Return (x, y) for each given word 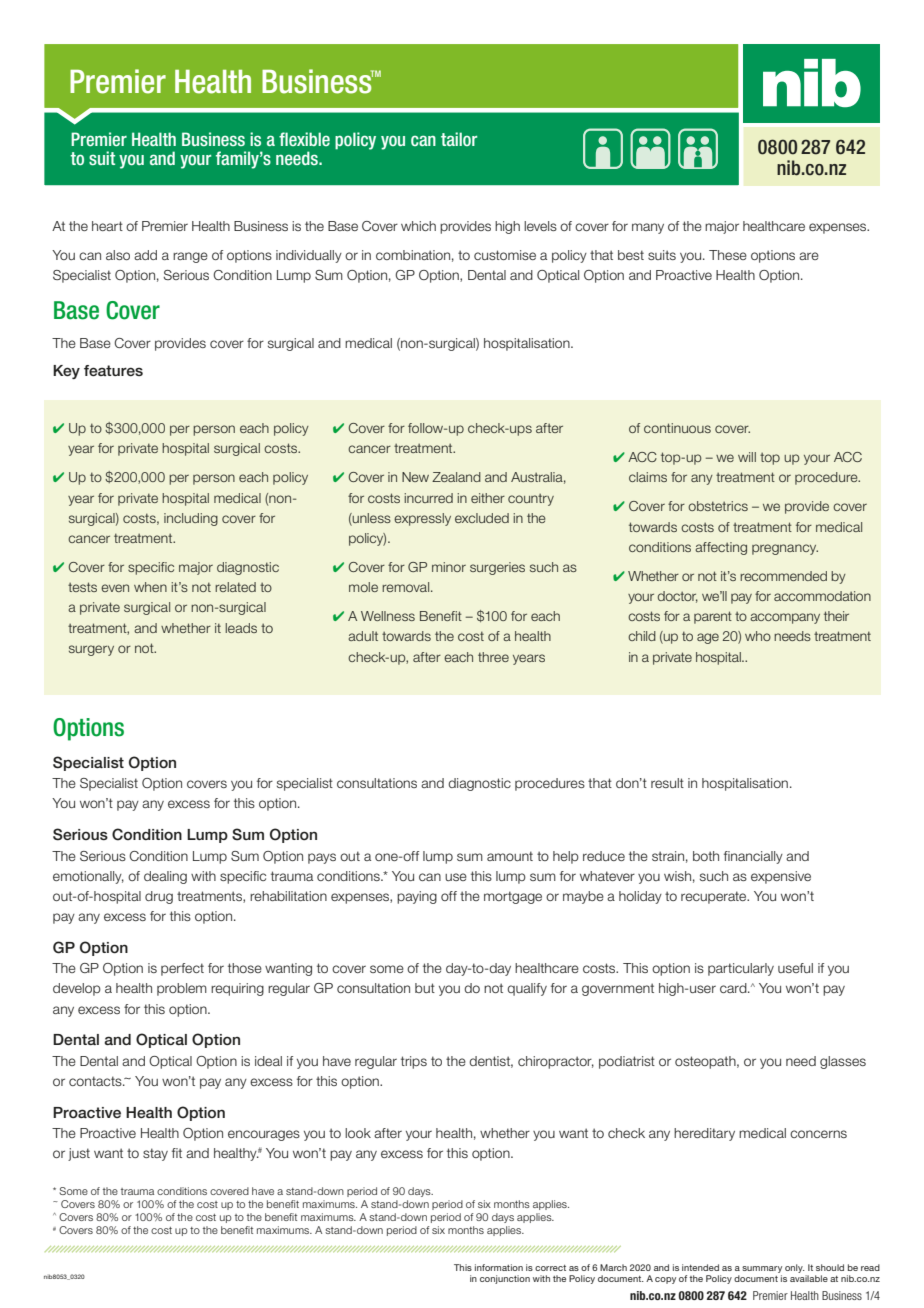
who (758, 636)
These (728, 255)
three (493, 657)
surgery (91, 650)
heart (107, 226)
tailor (459, 139)
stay (155, 1154)
